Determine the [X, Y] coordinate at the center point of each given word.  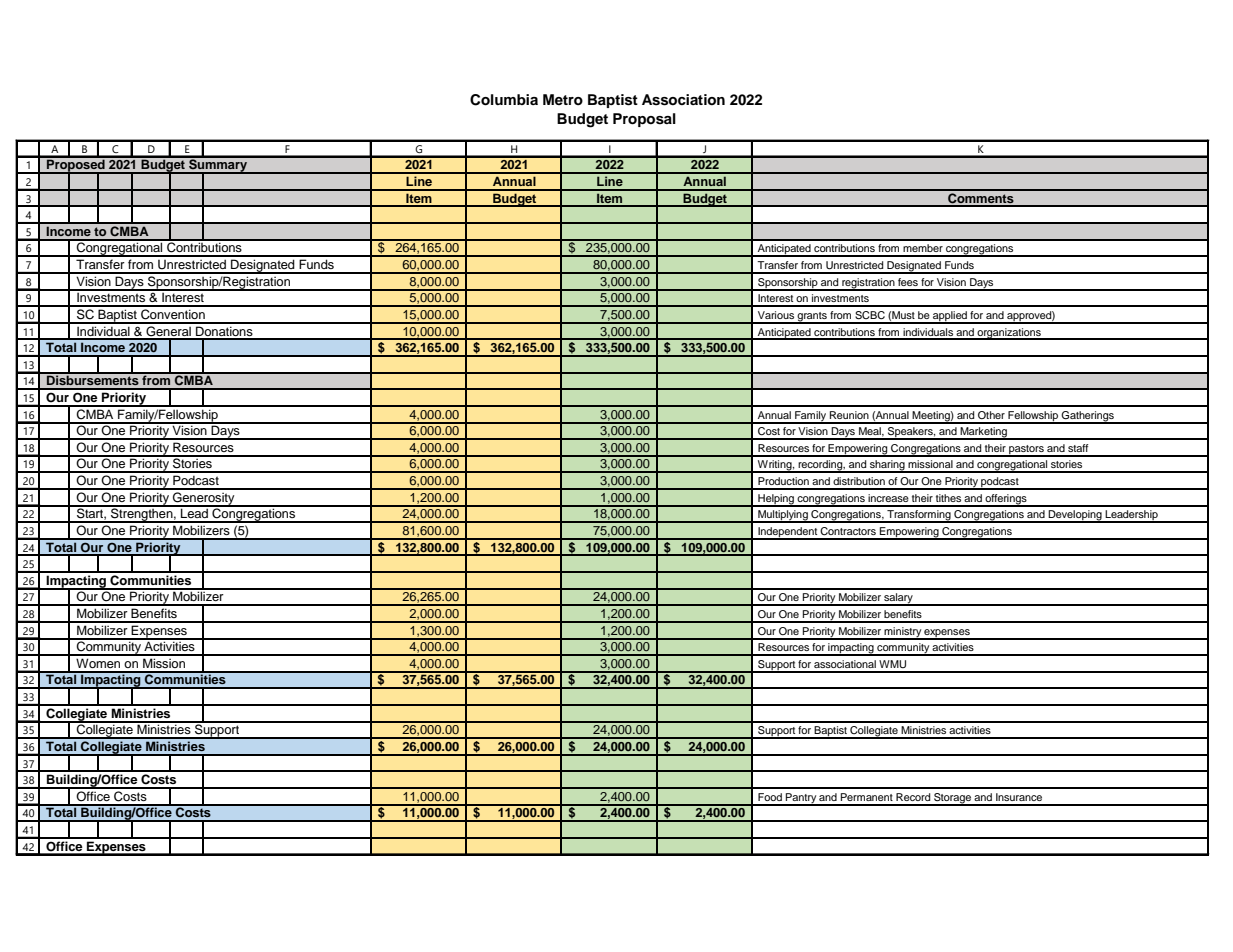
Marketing [984, 433]
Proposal [644, 120]
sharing [887, 466]
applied [950, 317]
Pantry [801, 799]
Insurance [1019, 797]
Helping [776, 500]
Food [770, 797]
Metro [563, 99]
